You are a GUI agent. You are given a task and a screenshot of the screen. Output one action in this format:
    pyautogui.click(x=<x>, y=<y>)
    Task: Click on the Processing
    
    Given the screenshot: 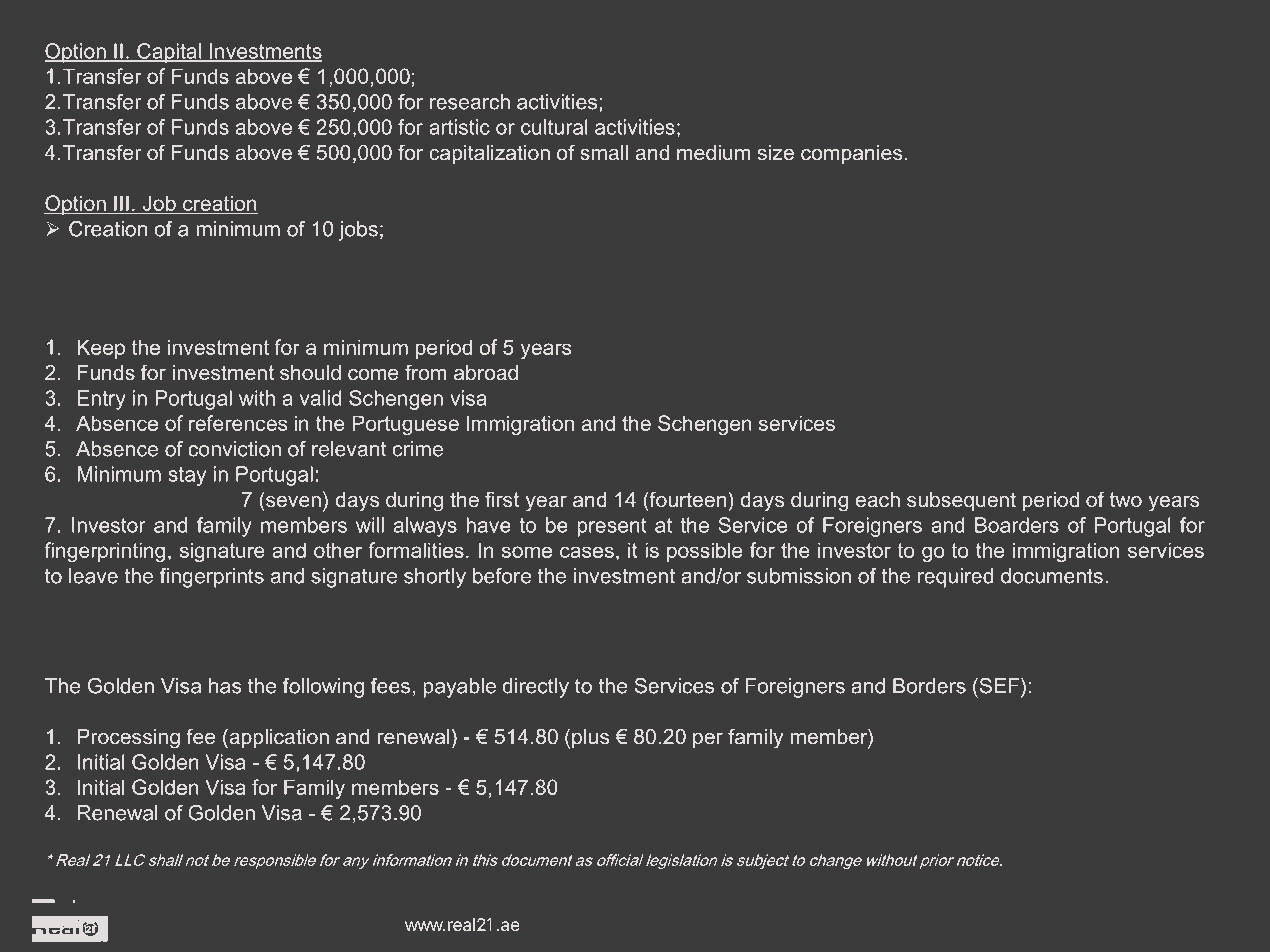 What is the action you would take?
    pyautogui.click(x=129, y=739)
